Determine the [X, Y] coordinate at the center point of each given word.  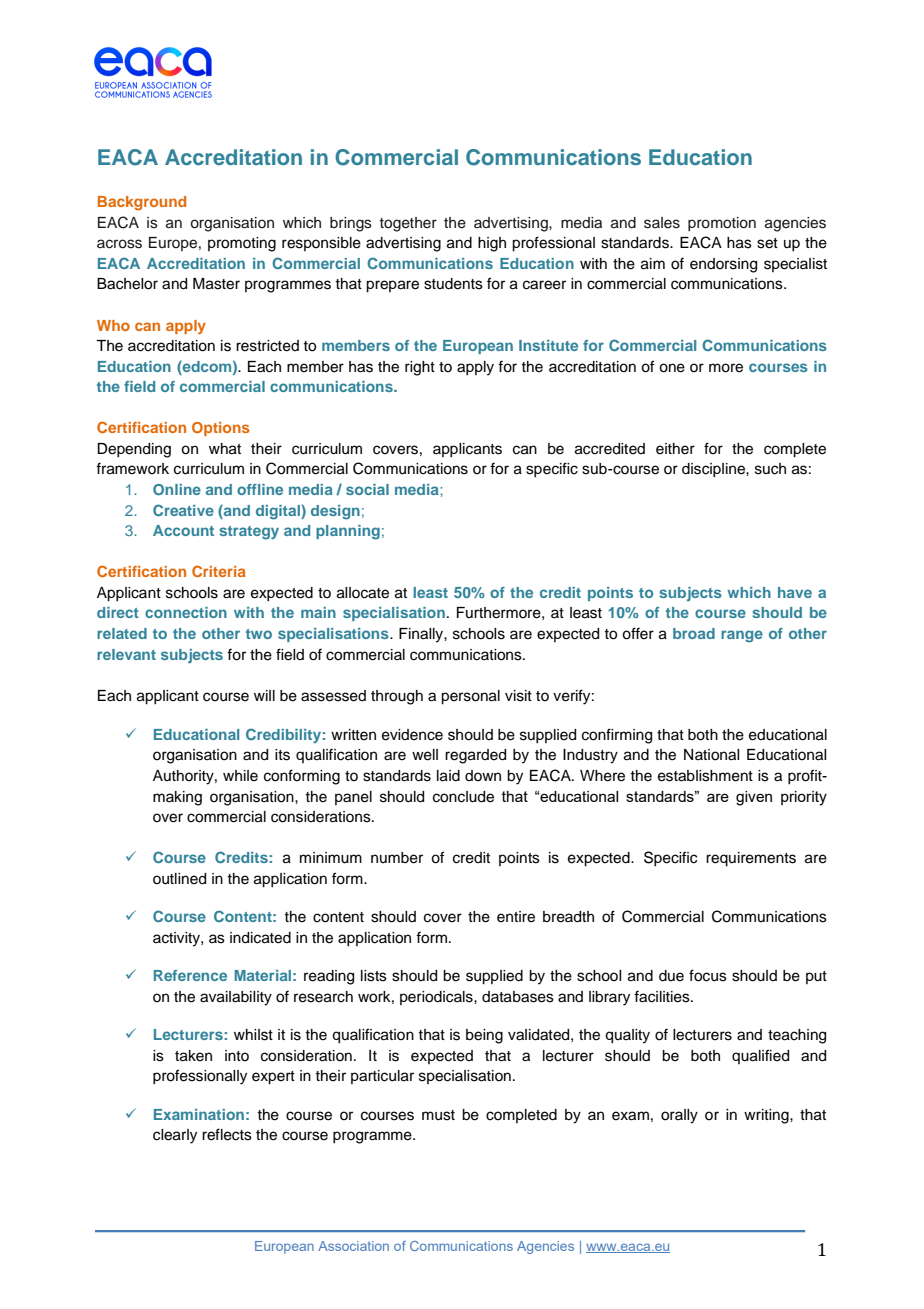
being [484, 1036]
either [675, 449]
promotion [722, 224]
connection [186, 612]
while [240, 776]
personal [470, 697]
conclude [463, 797]
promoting [242, 244]
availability [236, 998]
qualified [760, 1056]
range [742, 636]
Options [221, 429]
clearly [175, 1136]
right [420, 368]
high [492, 244]
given [754, 798]
